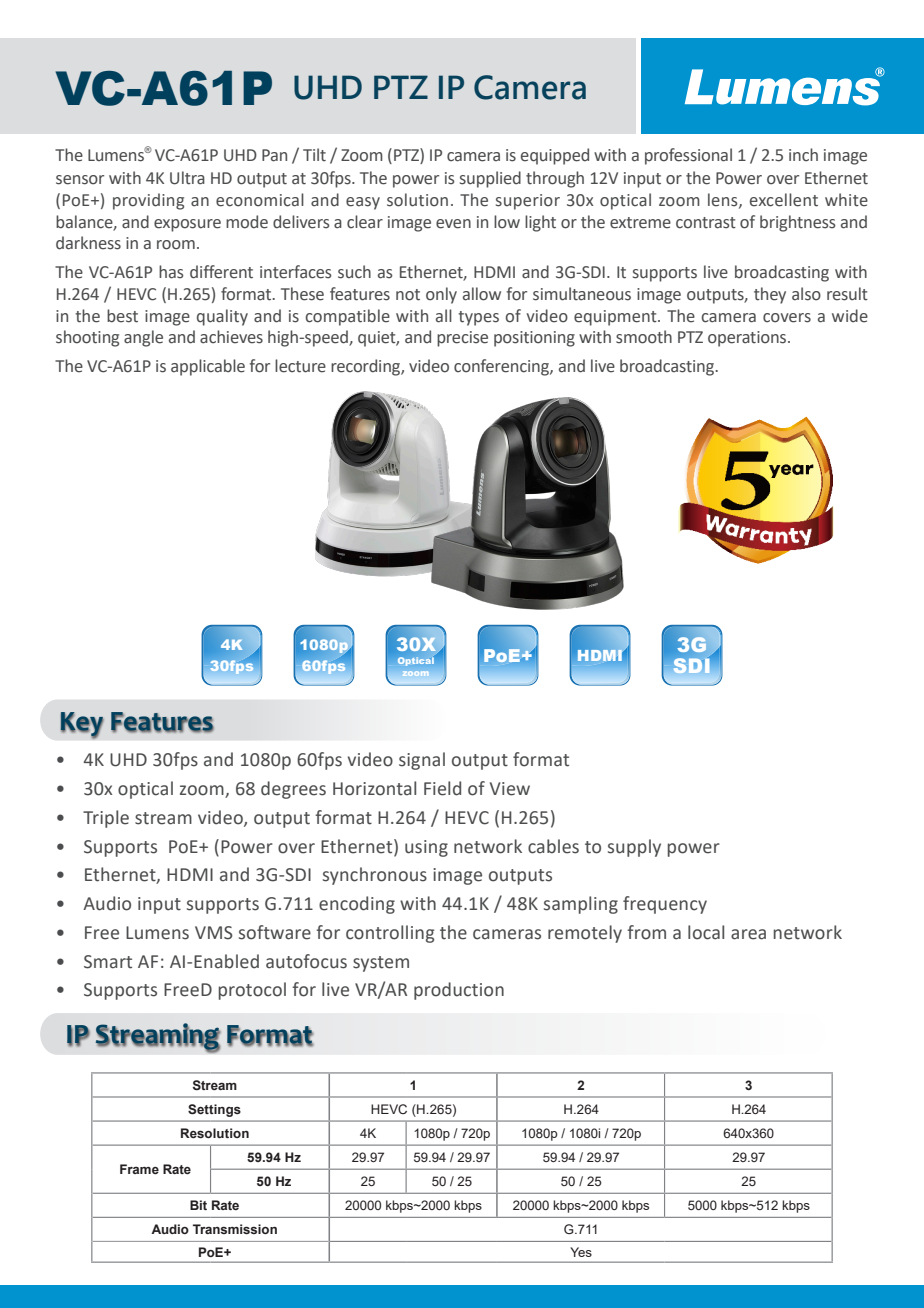 The width and height of the document is (924, 1308). What do you see at coordinates (214, 933) in the document?
I see `VMS` at bounding box center [214, 933].
